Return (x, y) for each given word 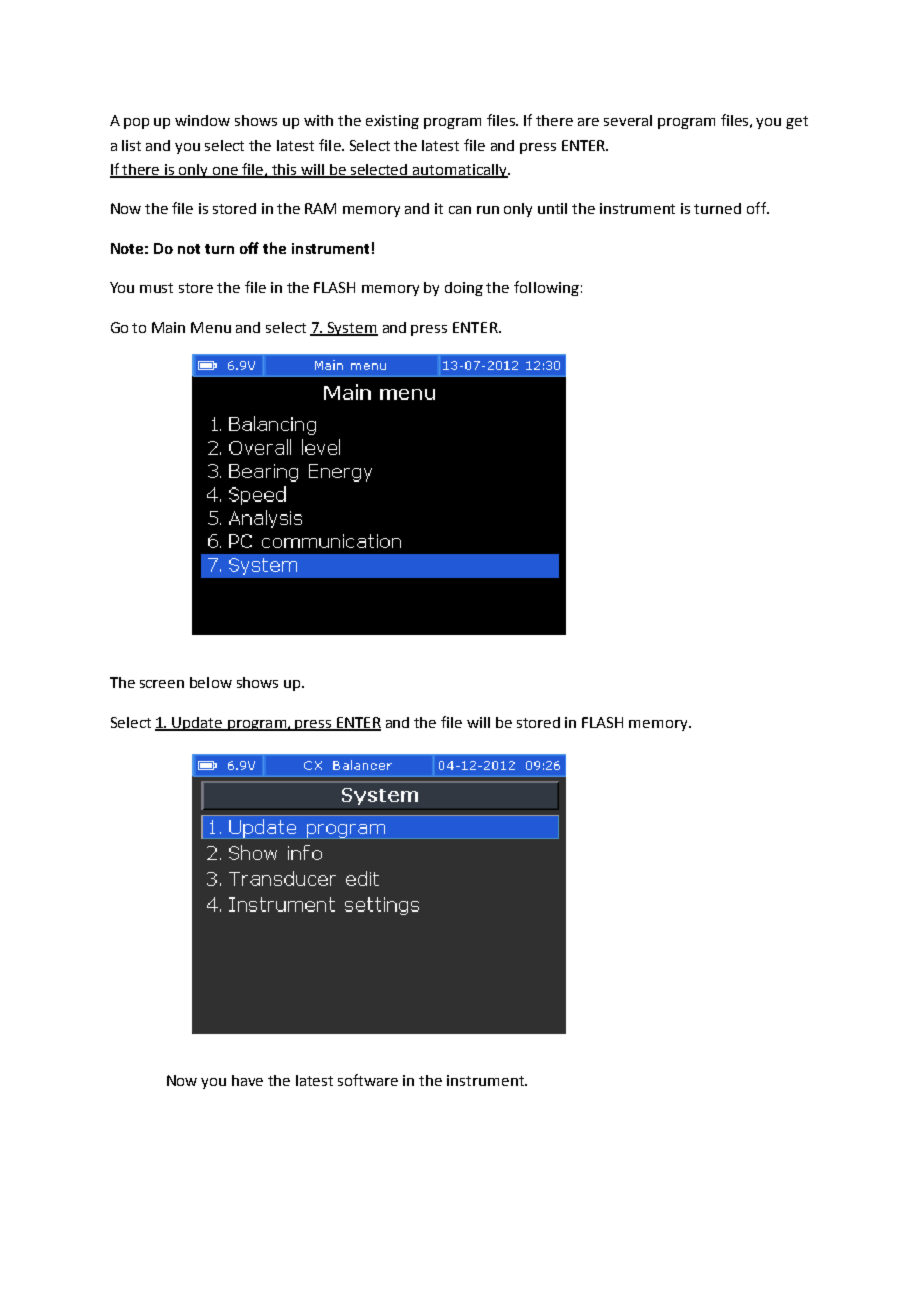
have (247, 1080)
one (226, 172)
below (211, 682)
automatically (460, 171)
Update (198, 724)
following (546, 288)
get (797, 122)
